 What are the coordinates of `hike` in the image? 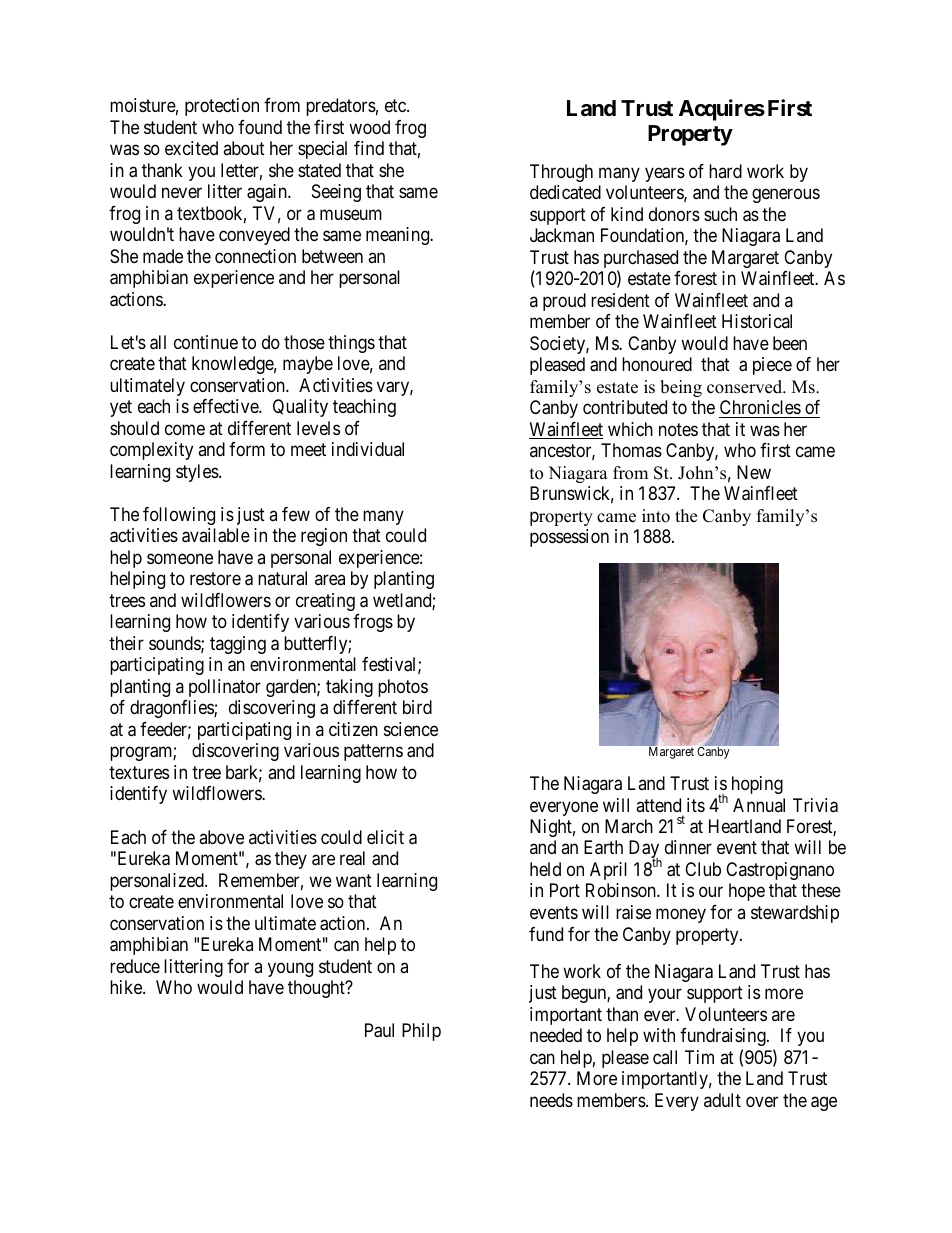 It's located at (127, 987).
